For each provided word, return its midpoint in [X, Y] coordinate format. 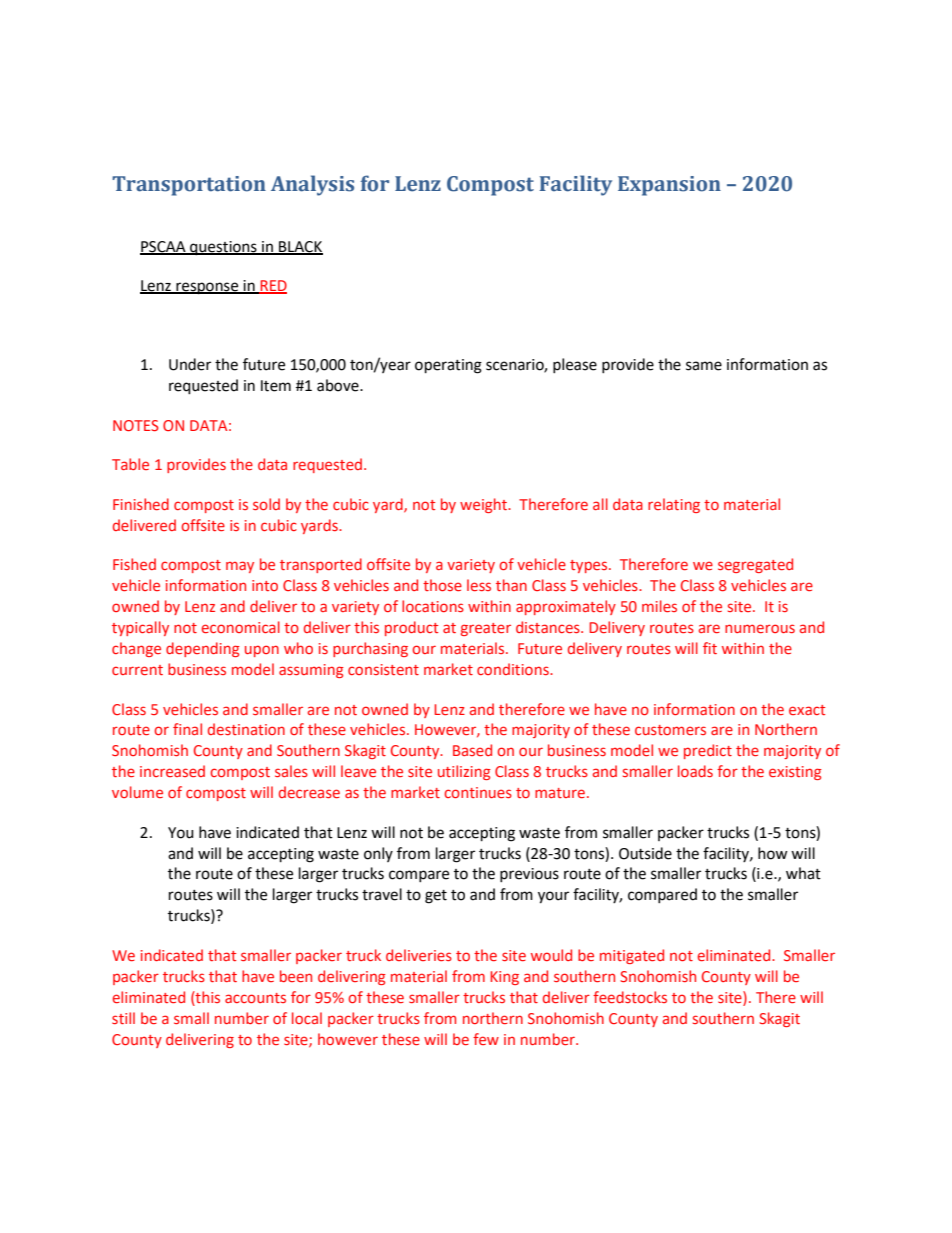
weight [484, 505]
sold [266, 504]
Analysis [312, 185]
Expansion [669, 186]
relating [674, 505]
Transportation [189, 186]
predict [708, 751]
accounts [255, 998]
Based [472, 750]
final [187, 729]
